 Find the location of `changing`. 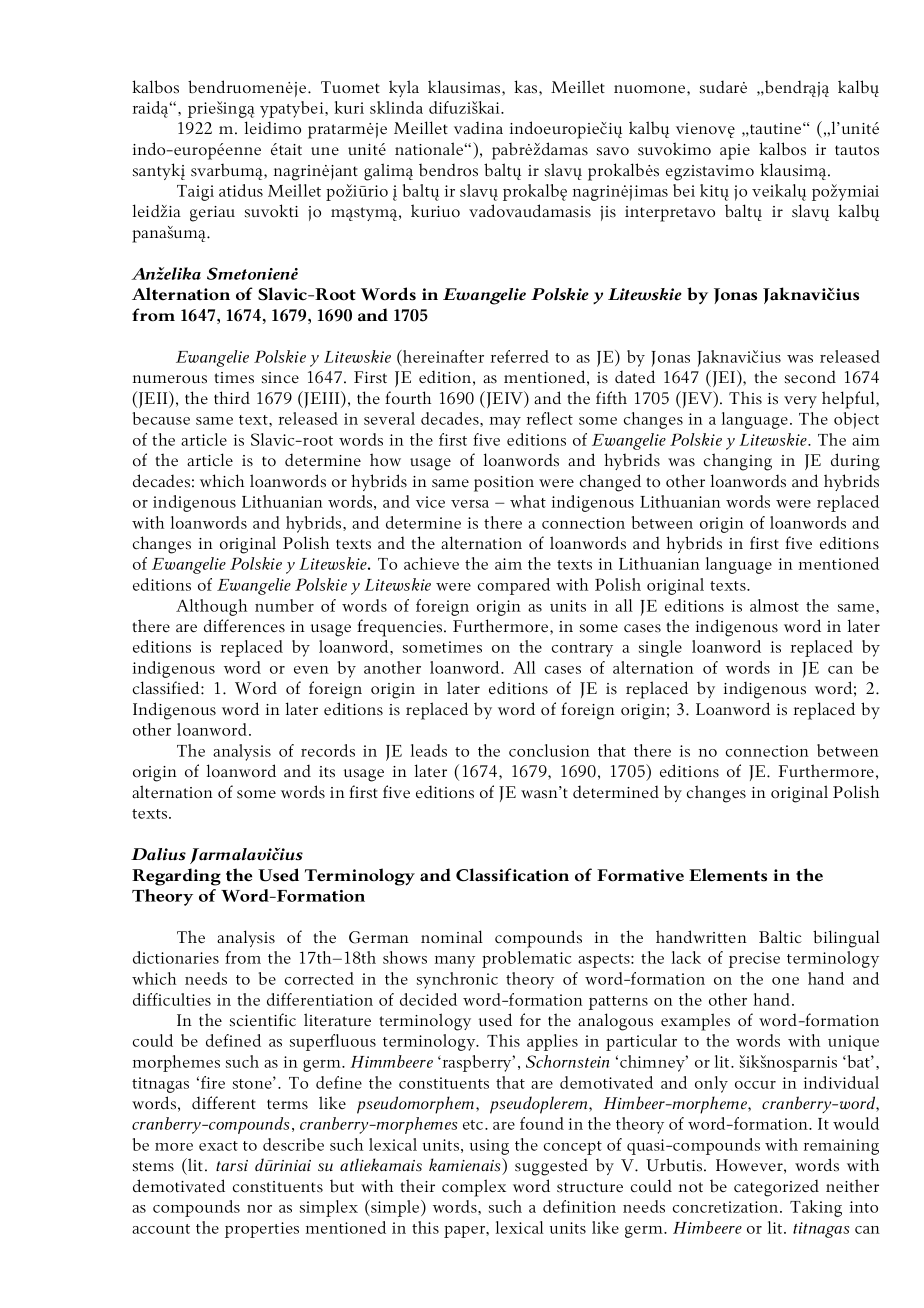

changing is located at coordinates (738, 462).
